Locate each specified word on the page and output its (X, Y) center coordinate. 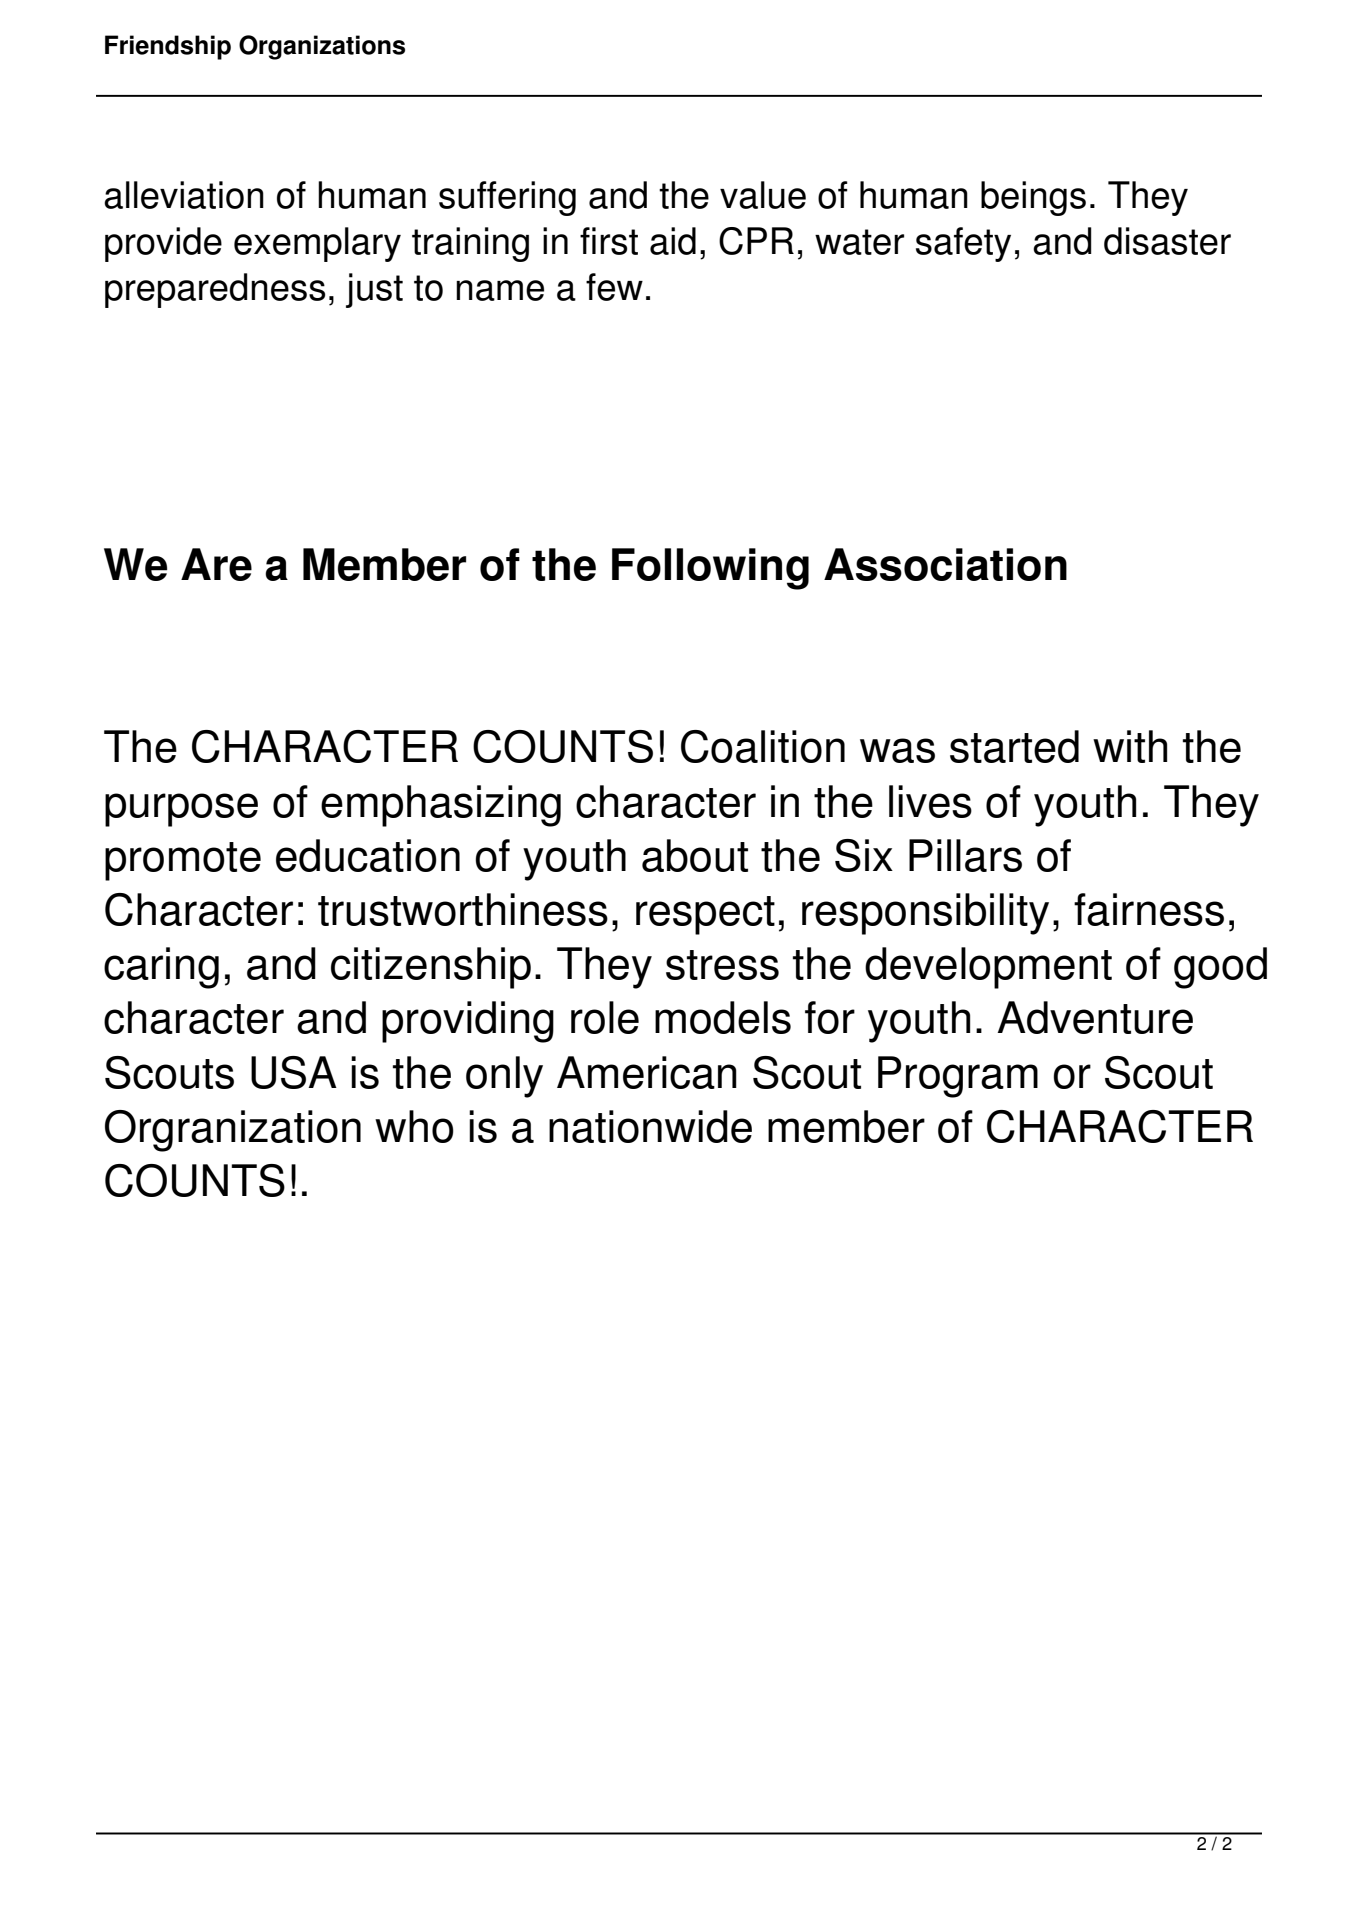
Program (958, 1077)
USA (294, 1072)
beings (1033, 198)
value (763, 195)
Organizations (322, 47)
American (647, 1072)
